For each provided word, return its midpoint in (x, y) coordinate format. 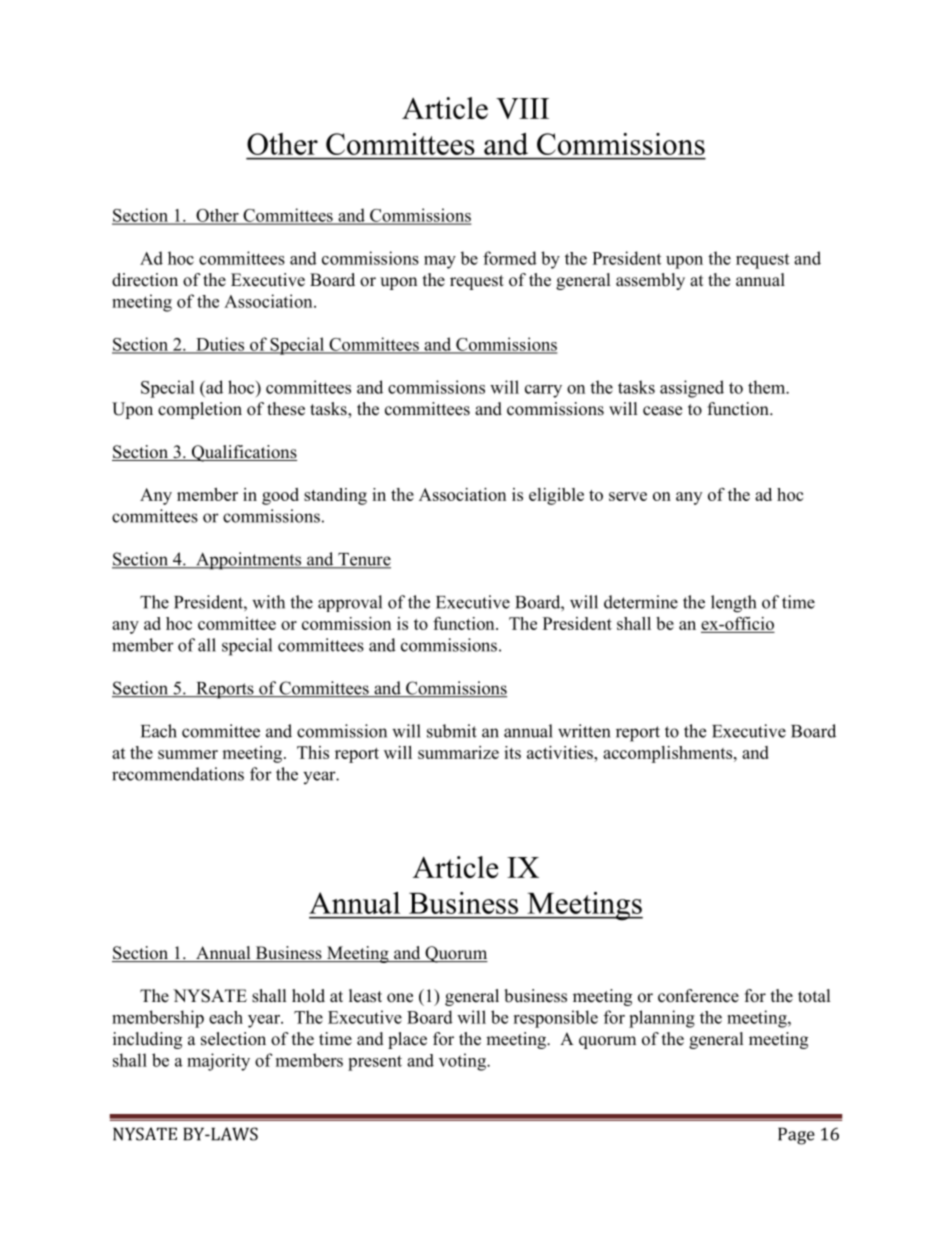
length (733, 604)
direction (145, 280)
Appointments (249, 561)
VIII (522, 108)
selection (233, 1039)
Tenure (363, 560)
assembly (650, 281)
